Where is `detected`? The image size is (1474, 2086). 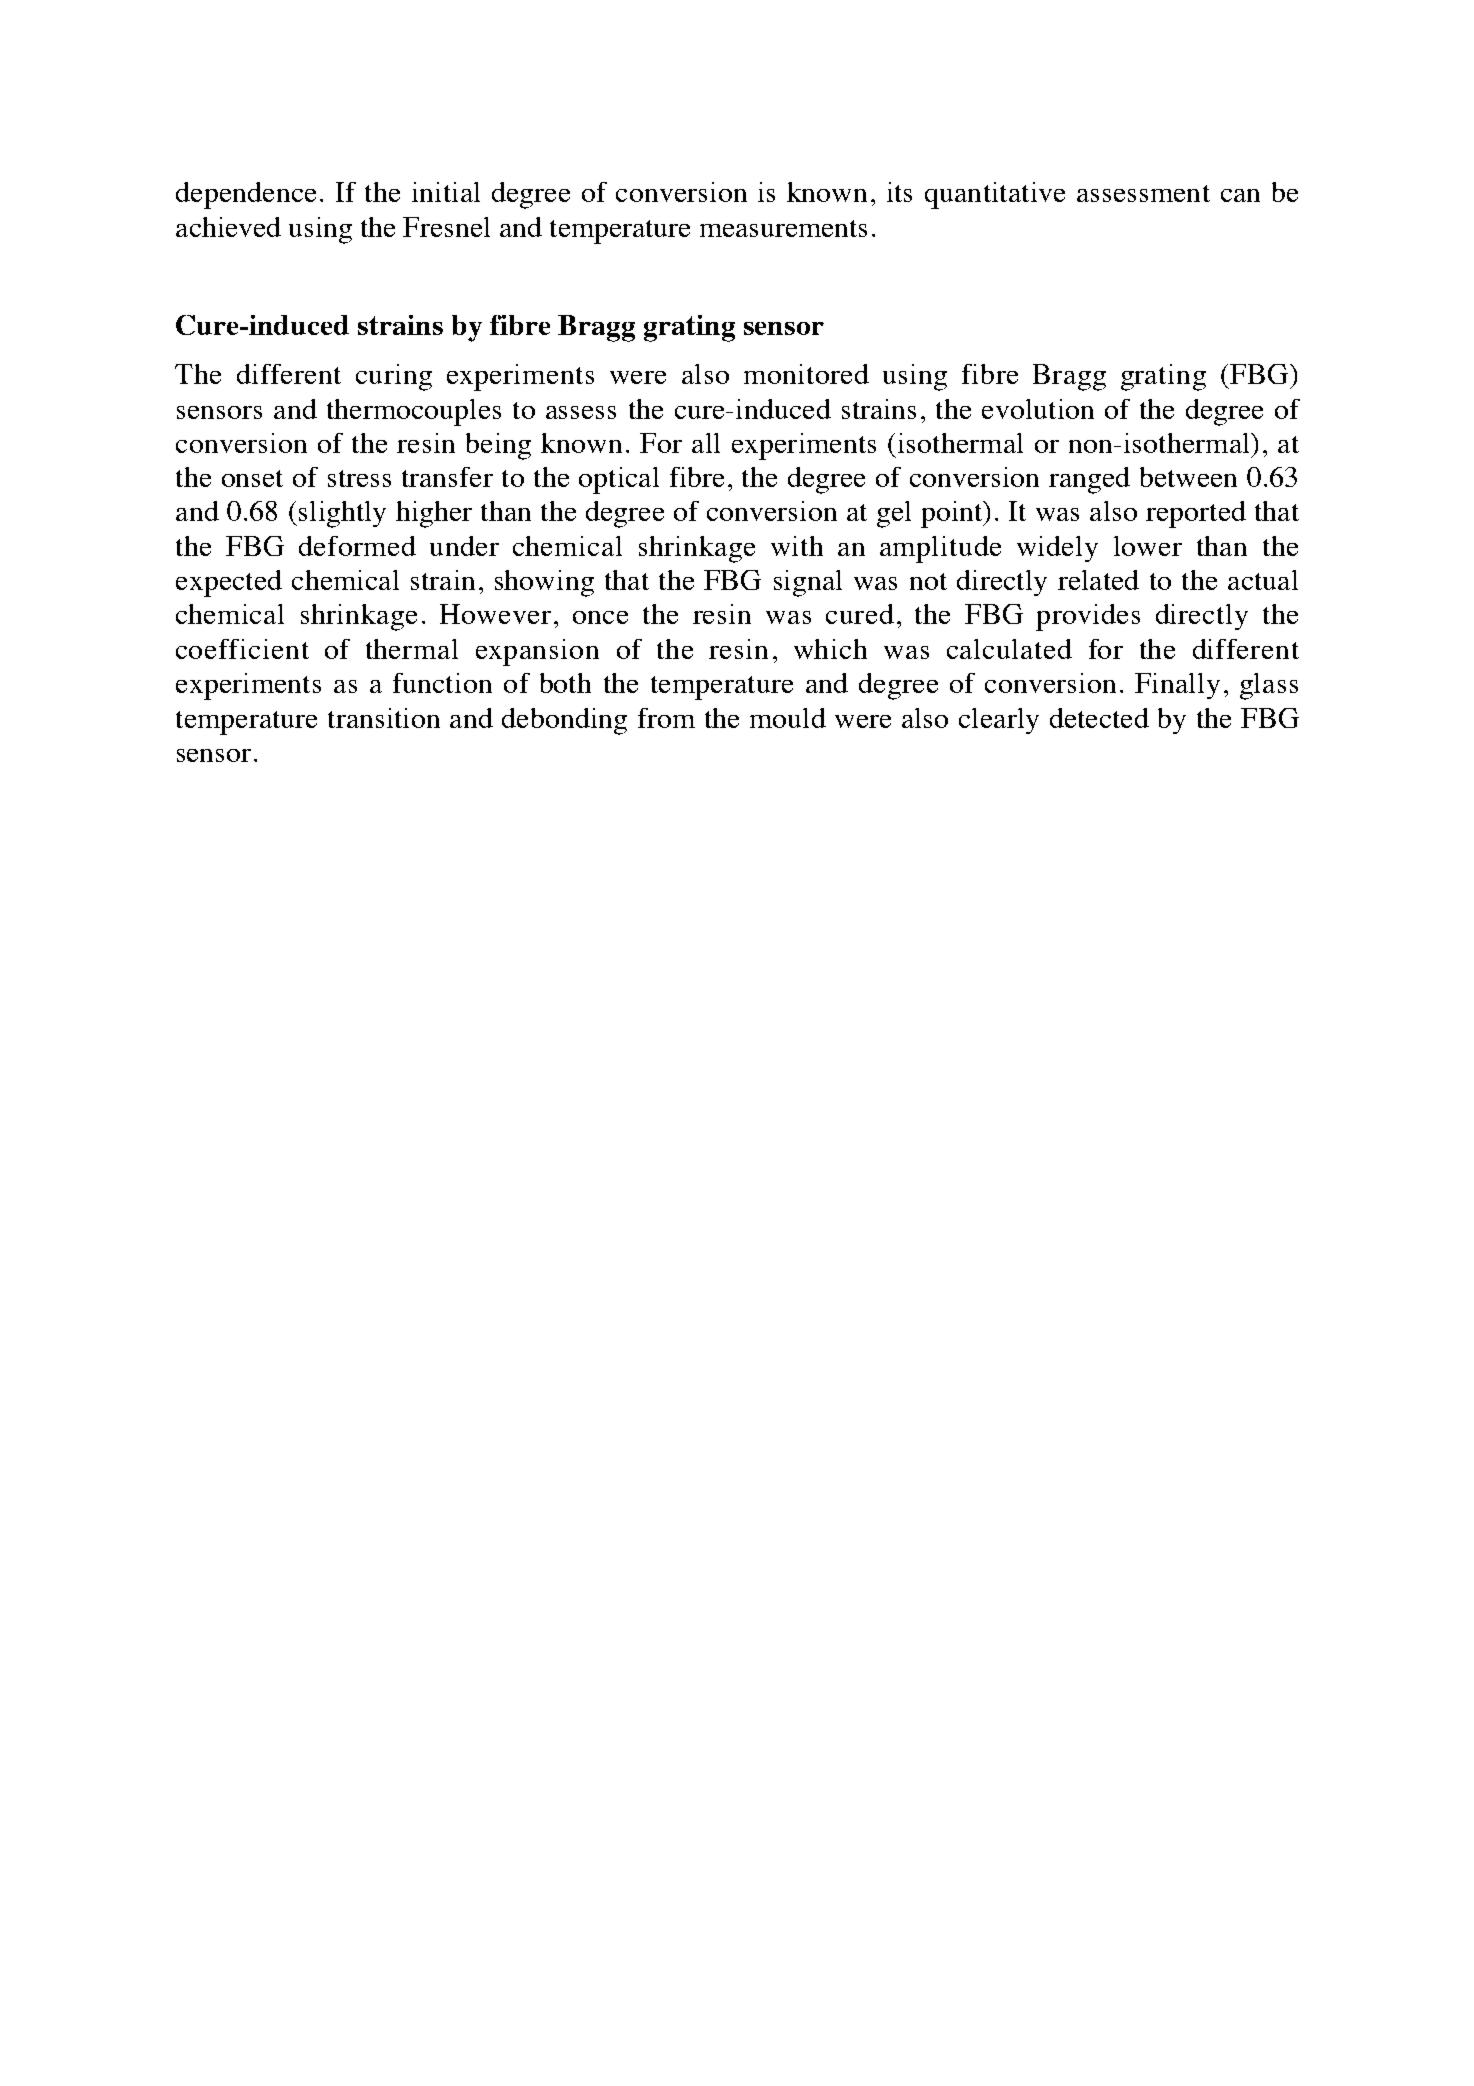
detected is located at coordinates (1099, 718).
